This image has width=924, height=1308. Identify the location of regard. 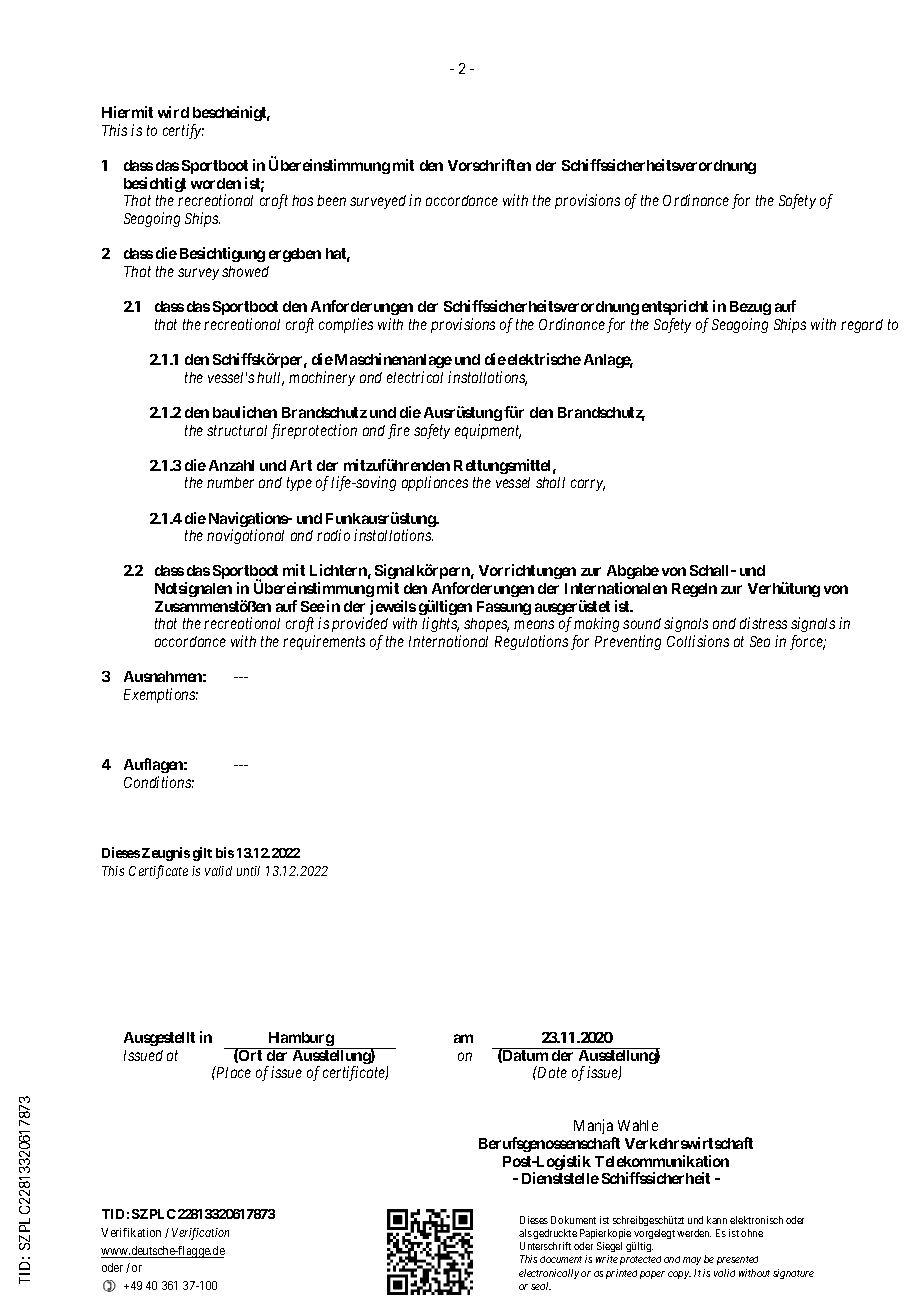
(862, 326).
